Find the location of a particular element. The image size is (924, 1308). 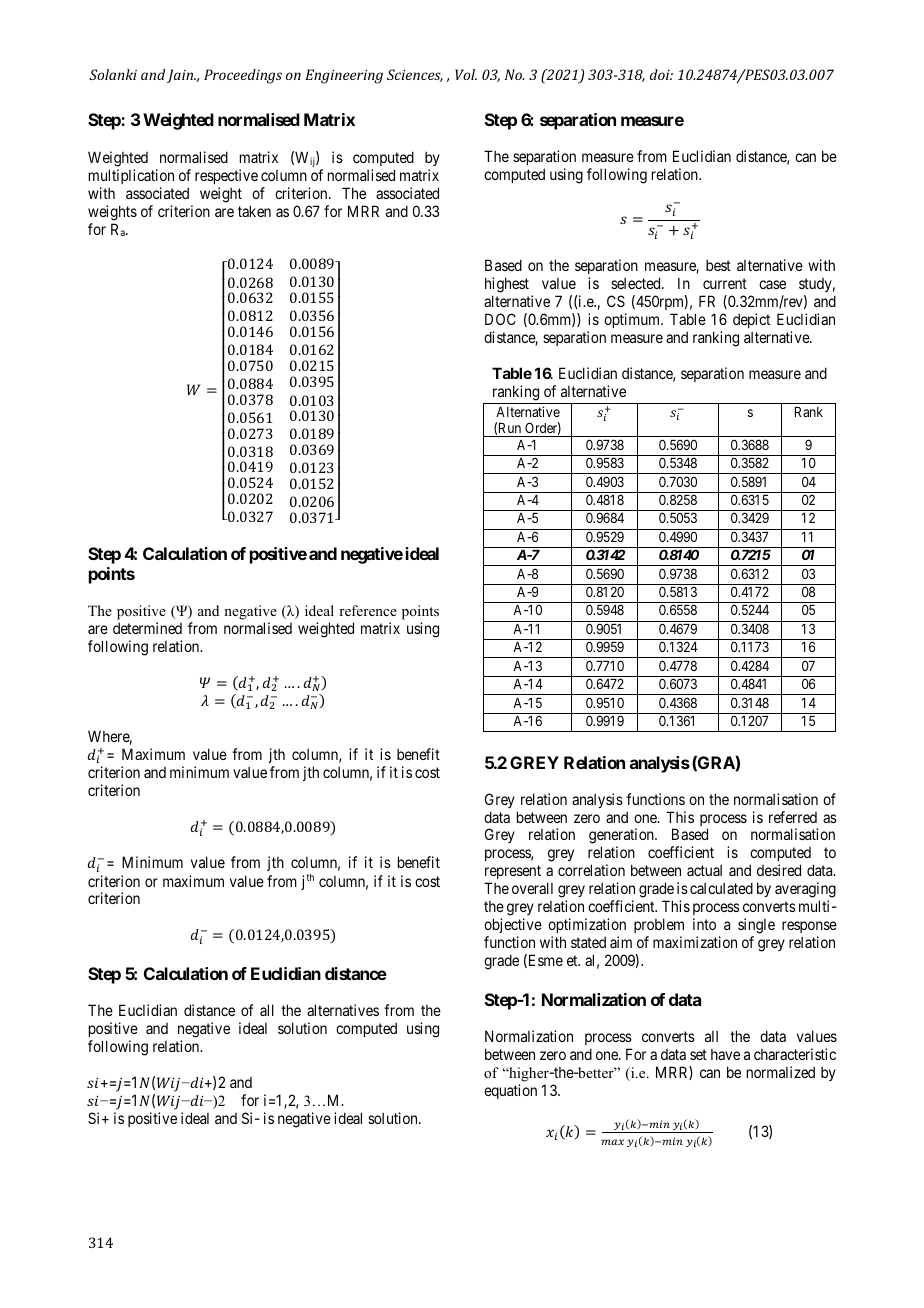

taken is located at coordinates (254, 211).
